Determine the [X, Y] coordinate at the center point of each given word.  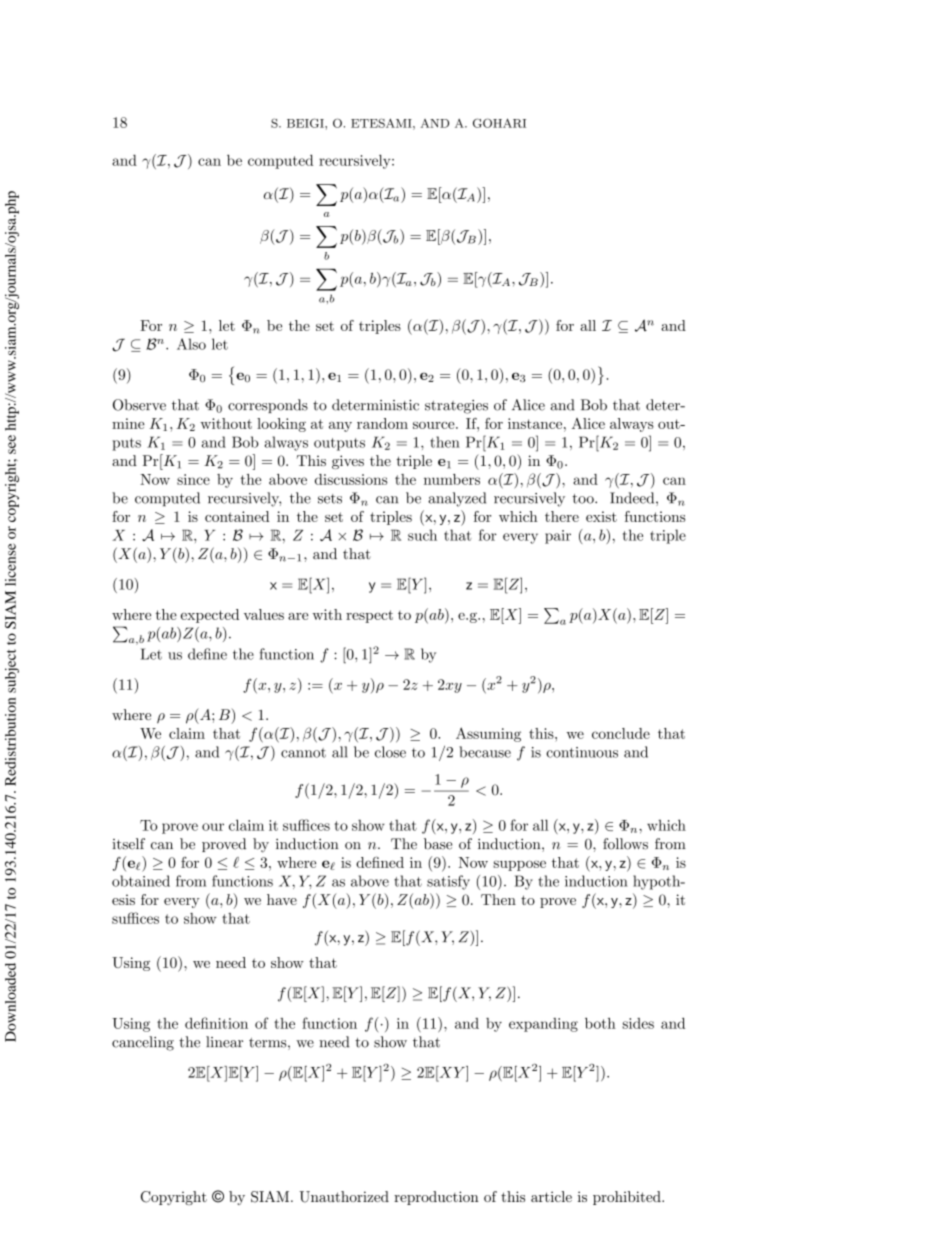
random [382, 423]
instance [536, 423]
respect [369, 616]
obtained [141, 881]
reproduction [436, 1198]
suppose [519, 865]
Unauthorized [344, 1197]
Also [191, 344]
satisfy [448, 882]
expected [210, 616]
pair [558, 537]
